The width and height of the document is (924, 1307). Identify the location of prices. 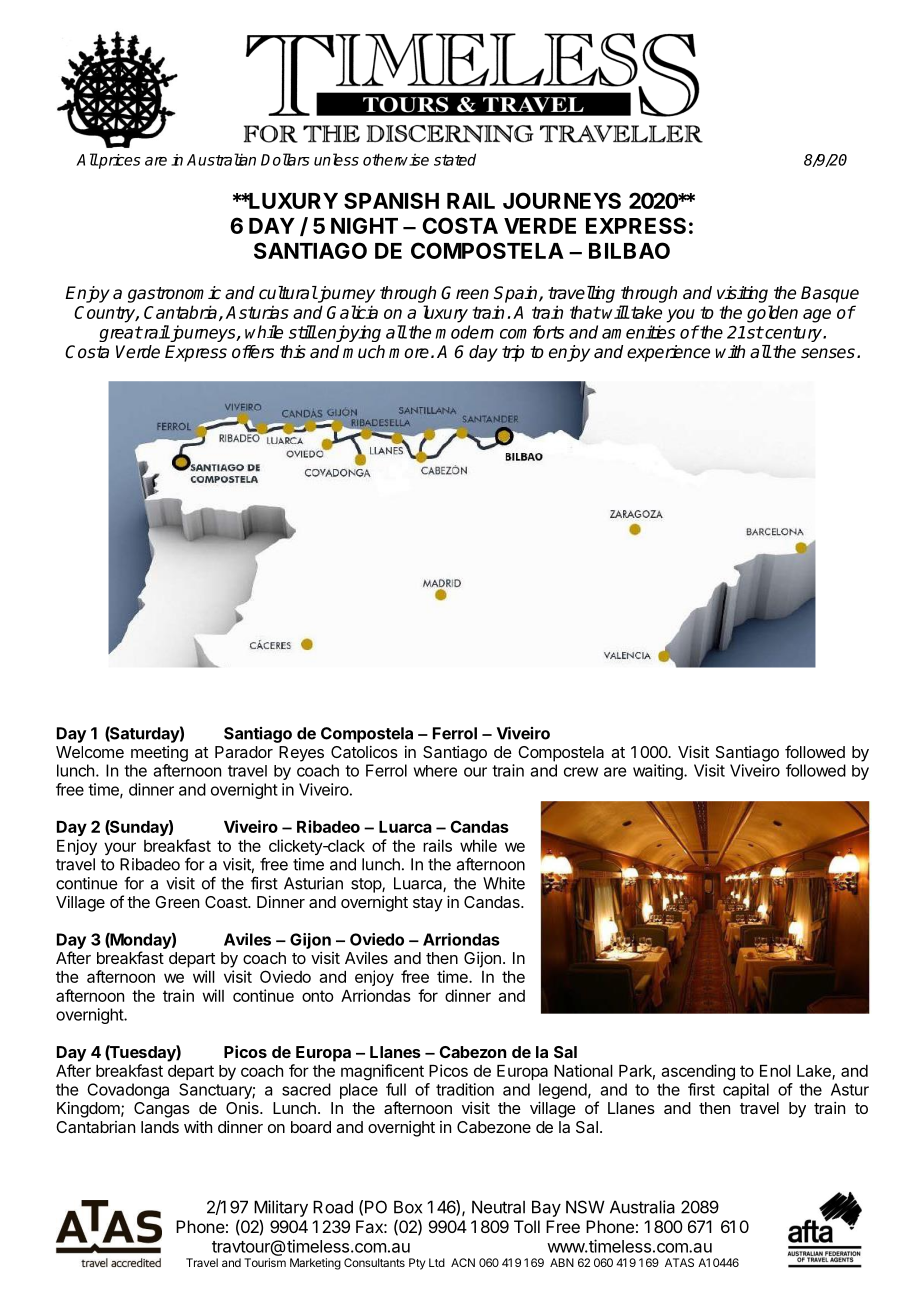
(119, 161).
